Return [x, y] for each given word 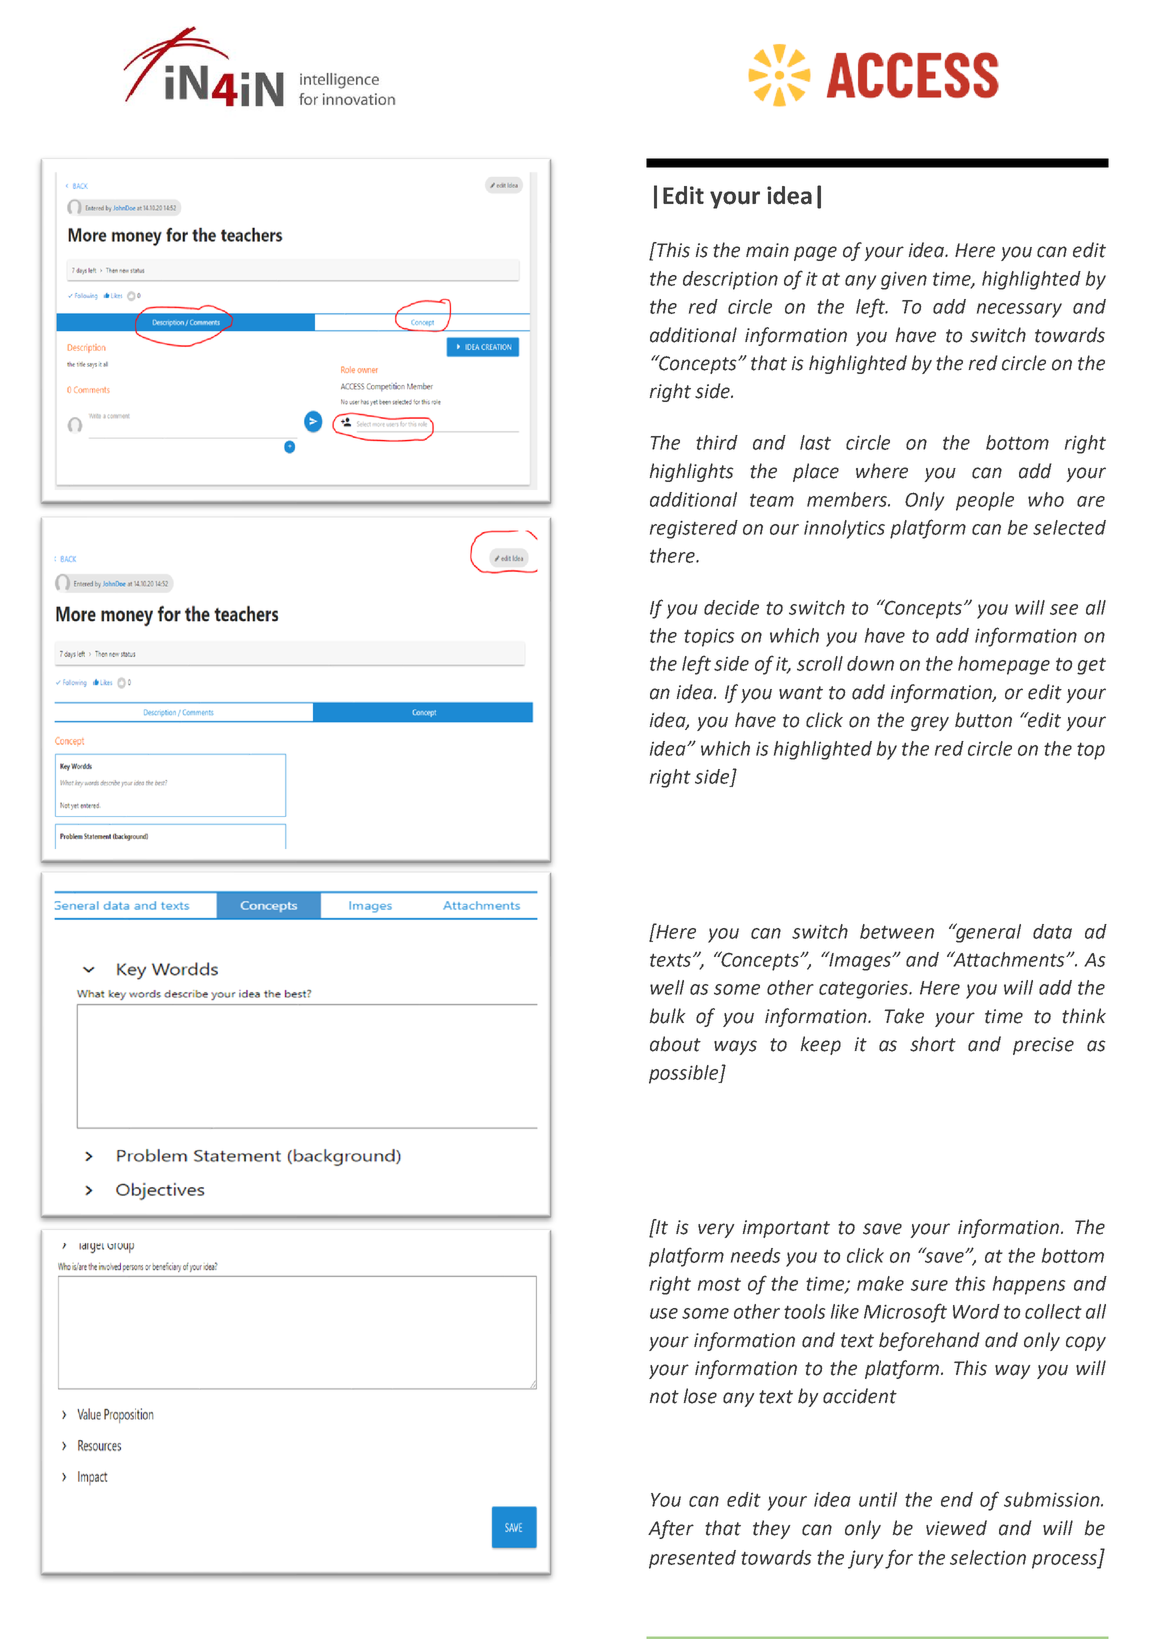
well [667, 987]
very [716, 1230]
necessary [1019, 310]
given [904, 281]
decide [731, 607]
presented [692, 1559]
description [730, 280]
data [1052, 931]
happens [1029, 1285]
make [880, 1283]
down [870, 663]
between [897, 931]
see [1064, 609]
